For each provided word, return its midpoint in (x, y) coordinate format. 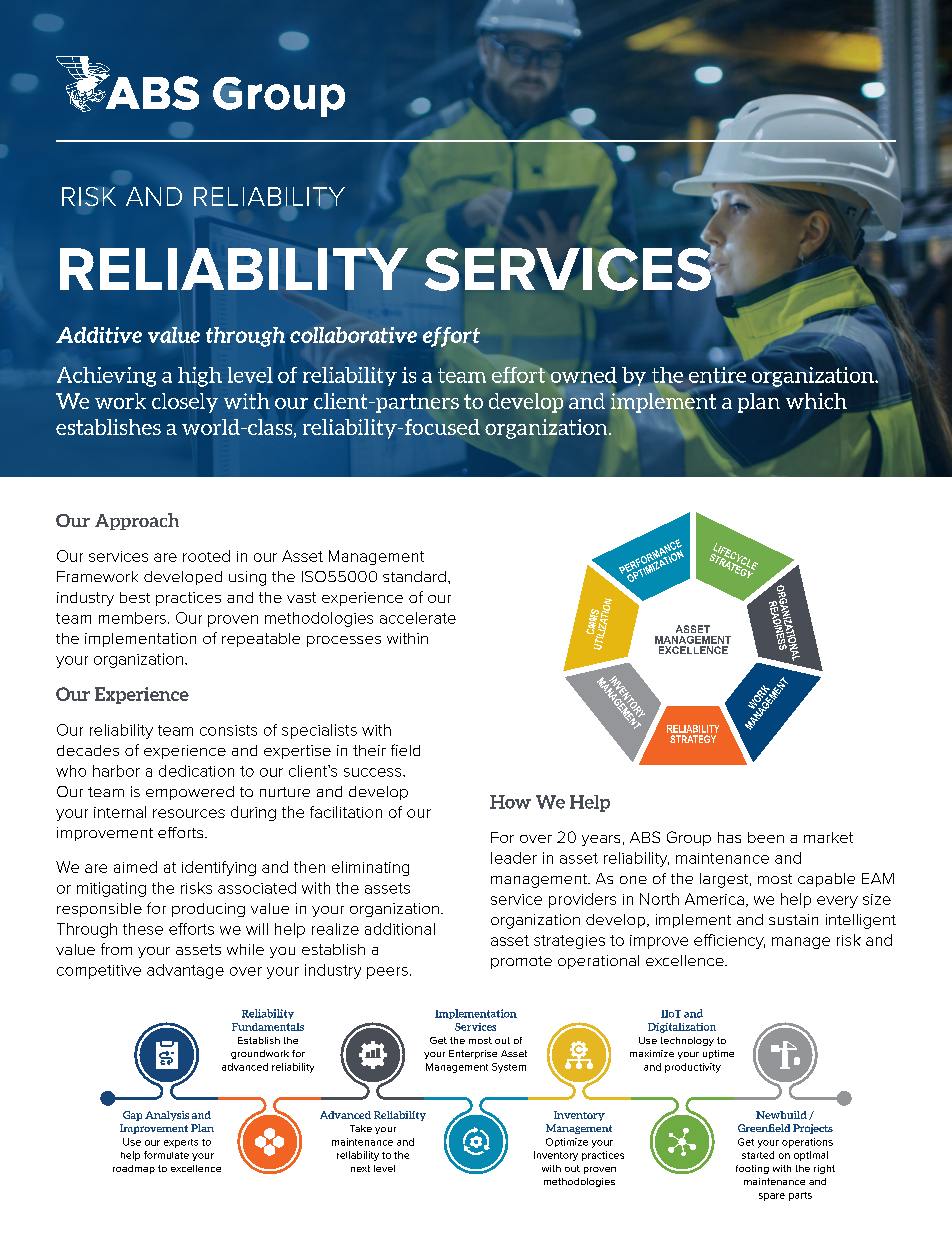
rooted (206, 556)
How (510, 802)
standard (414, 576)
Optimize (567, 1142)
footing (752, 1169)
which (816, 401)
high (200, 377)
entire (717, 375)
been (766, 837)
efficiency (729, 941)
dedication (196, 771)
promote (521, 962)
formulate (166, 1155)
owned (584, 375)
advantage (185, 971)
